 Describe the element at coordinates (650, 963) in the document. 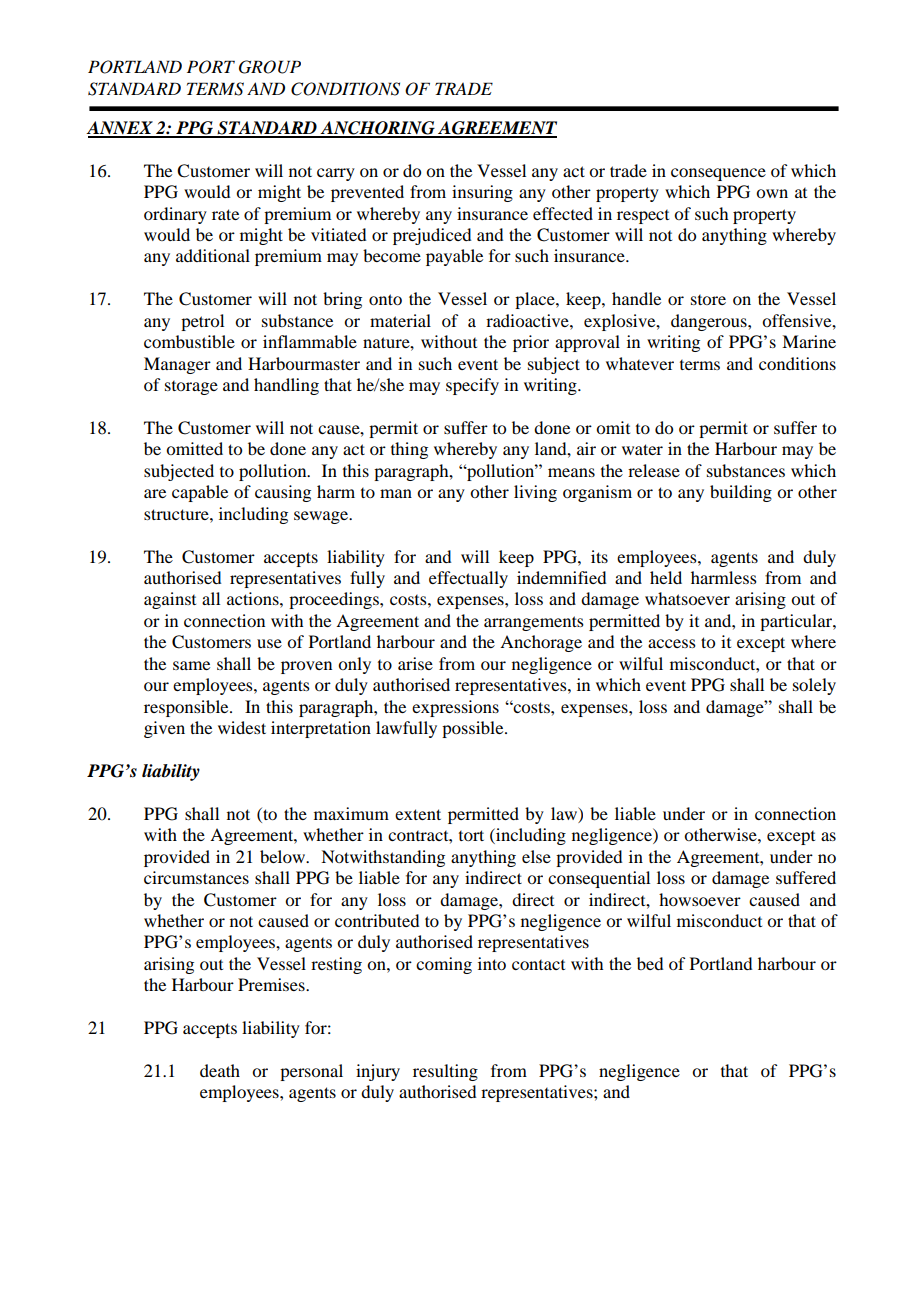

I see `bed` at that location.
